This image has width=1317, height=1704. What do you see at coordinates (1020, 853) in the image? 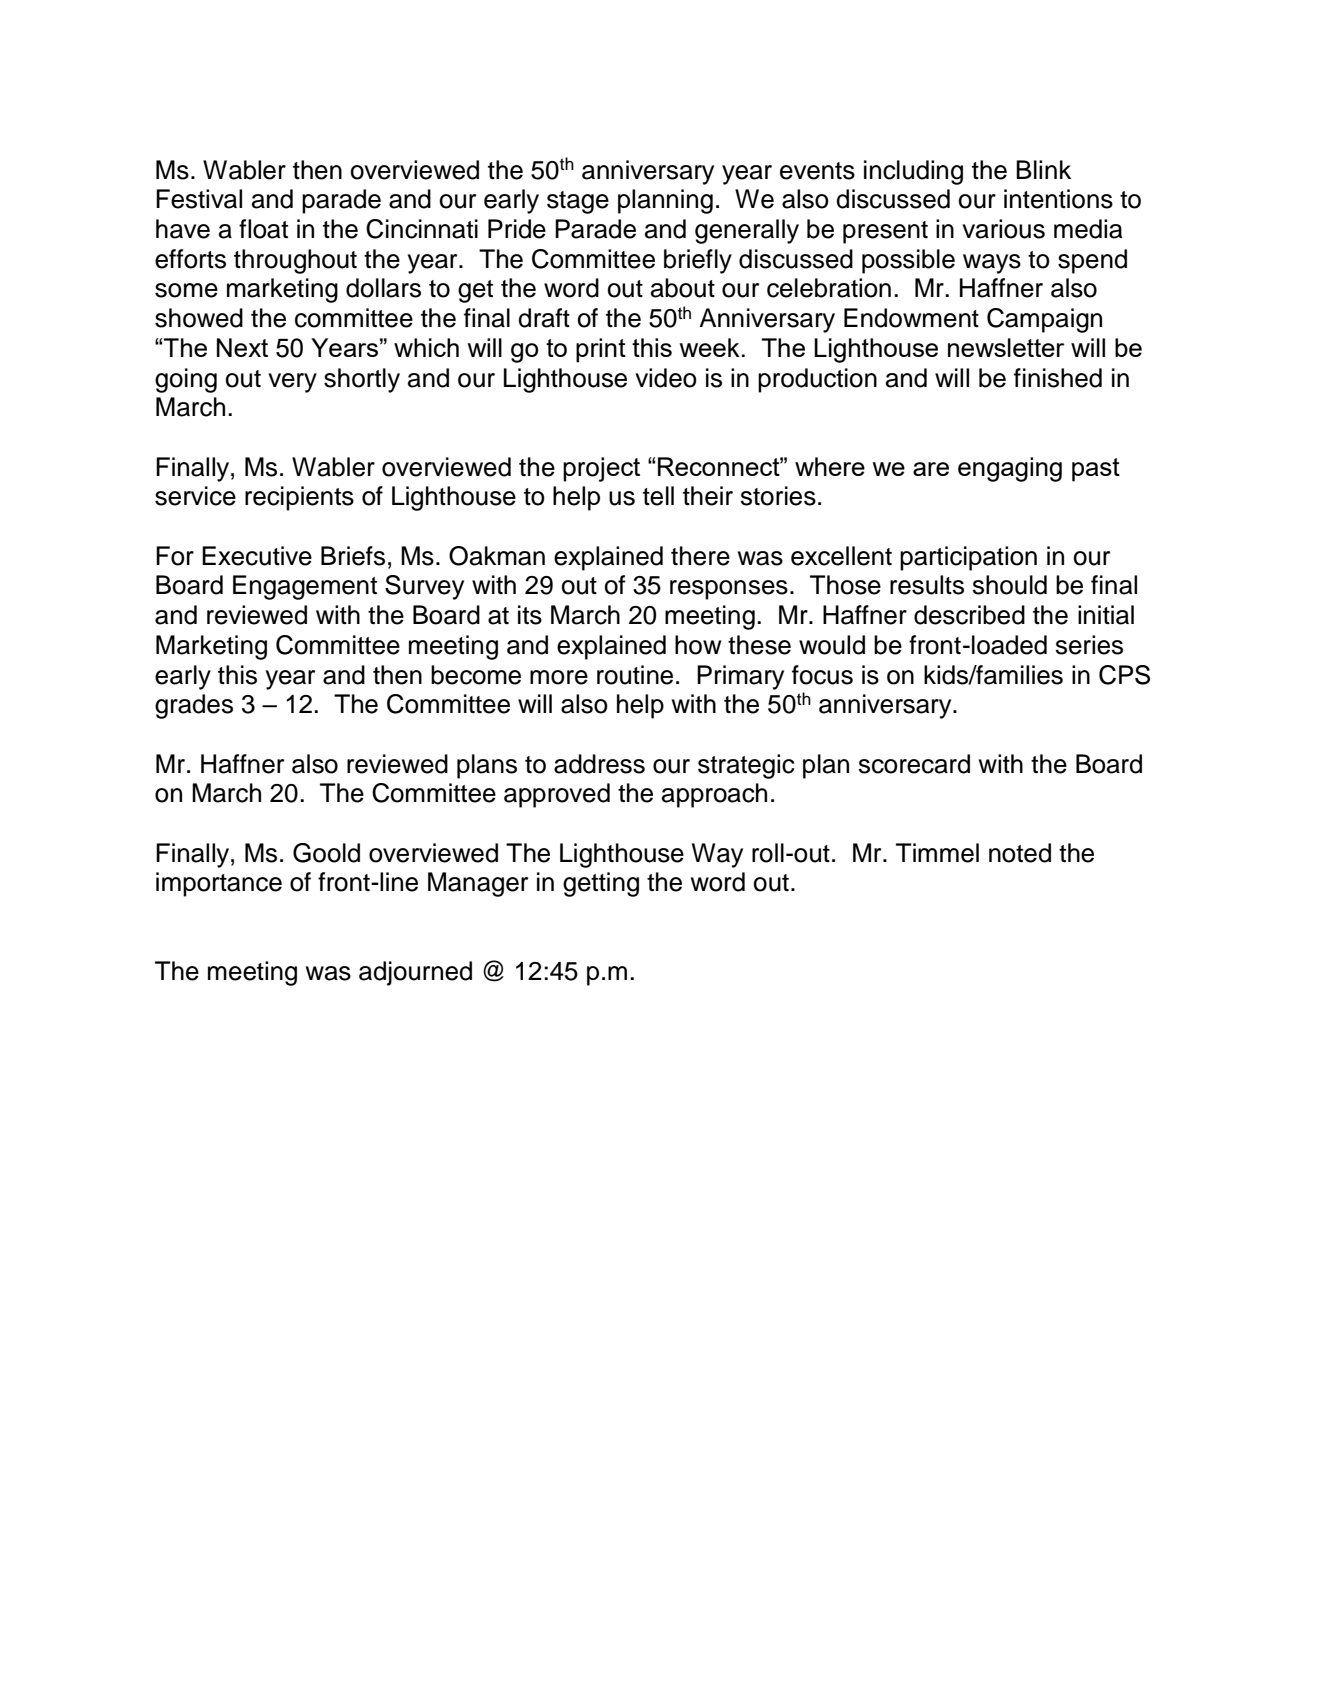
I see `noted` at bounding box center [1020, 853].
